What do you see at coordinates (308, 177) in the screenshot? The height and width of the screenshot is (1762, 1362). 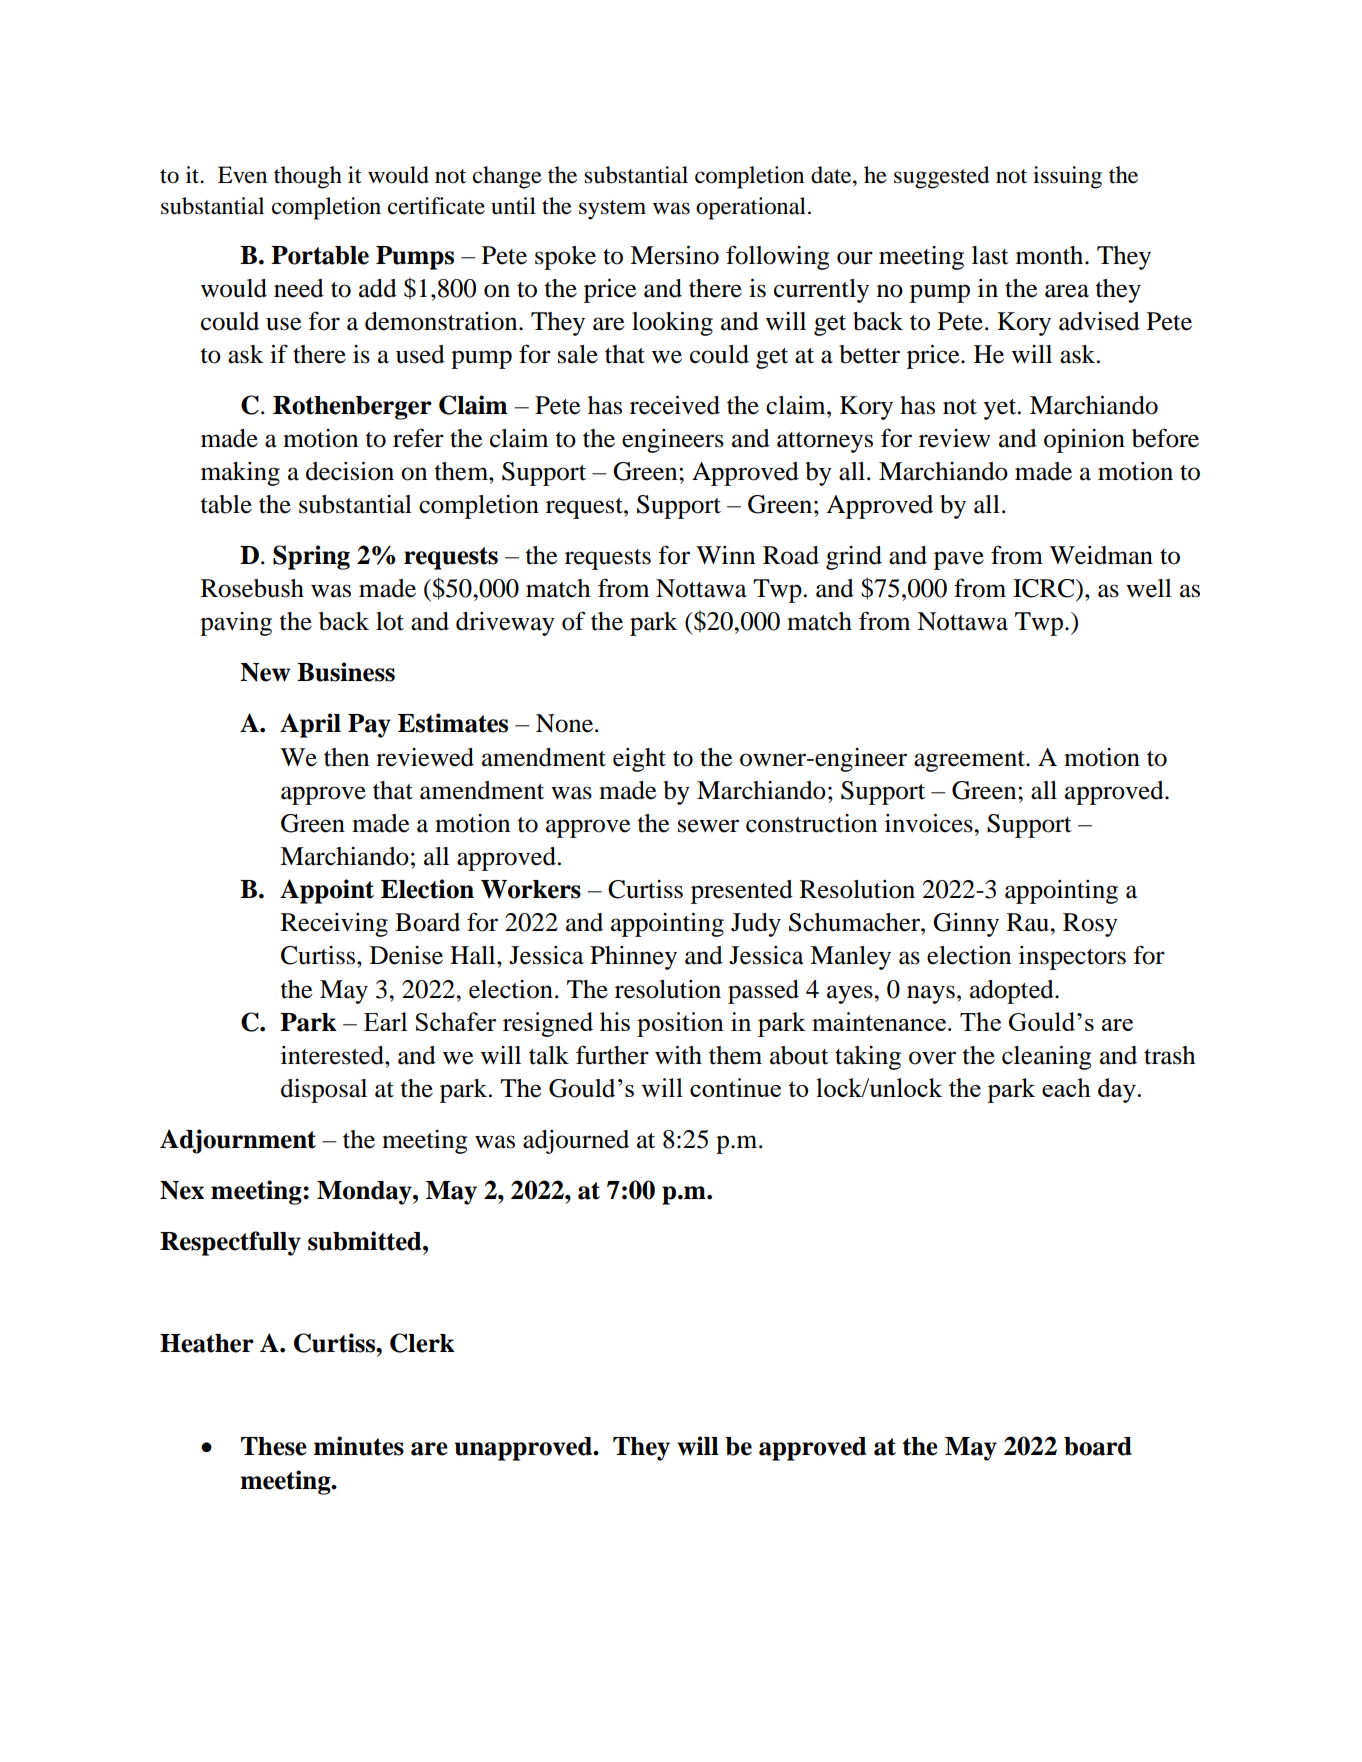 I see `though` at bounding box center [308, 177].
